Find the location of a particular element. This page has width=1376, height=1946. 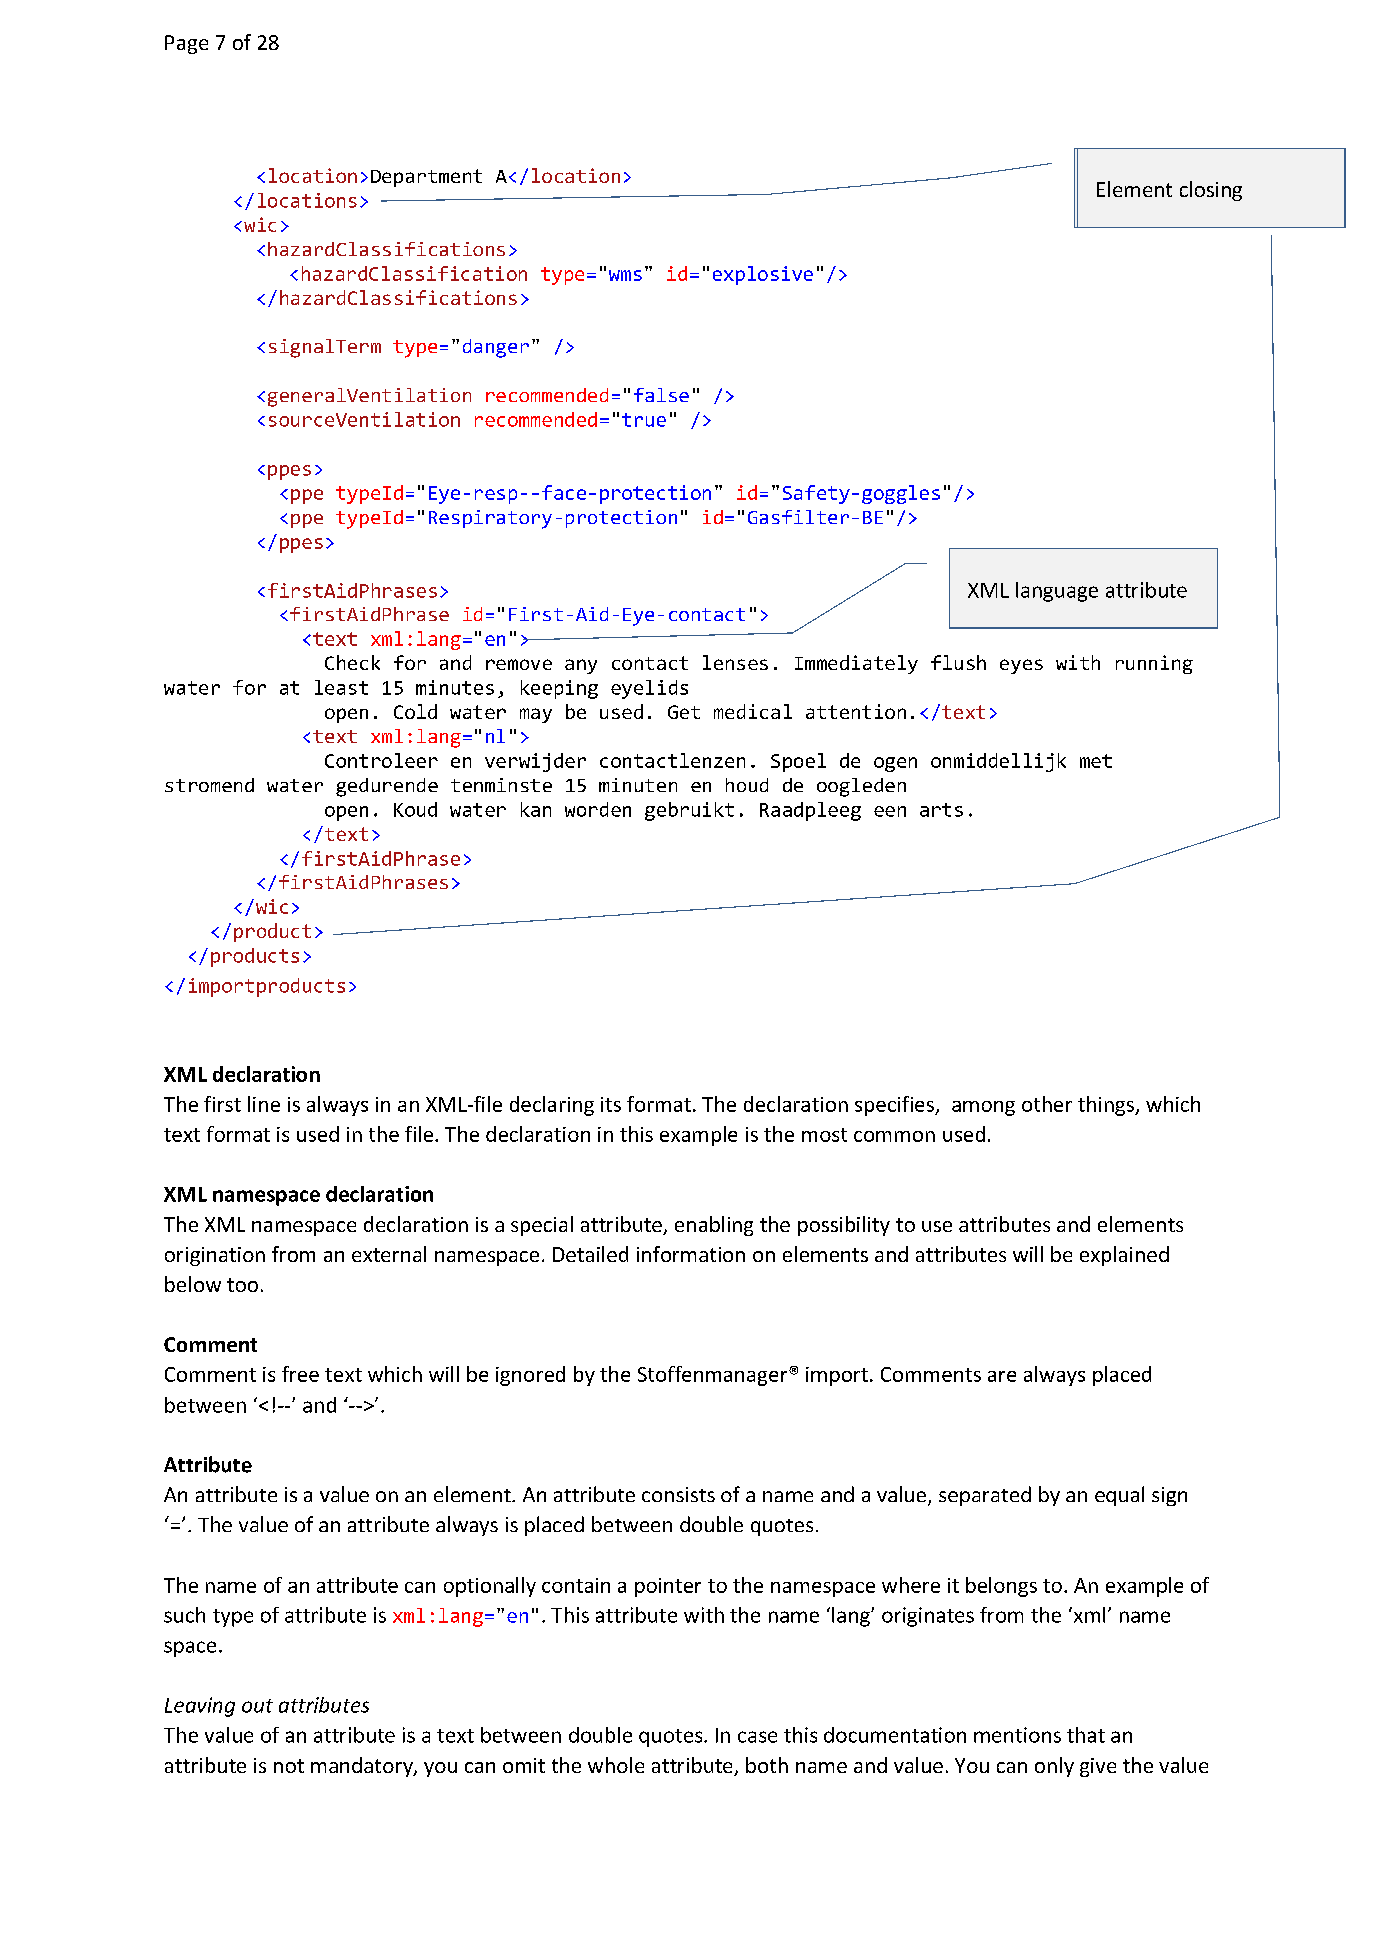

worden is located at coordinates (598, 809).
